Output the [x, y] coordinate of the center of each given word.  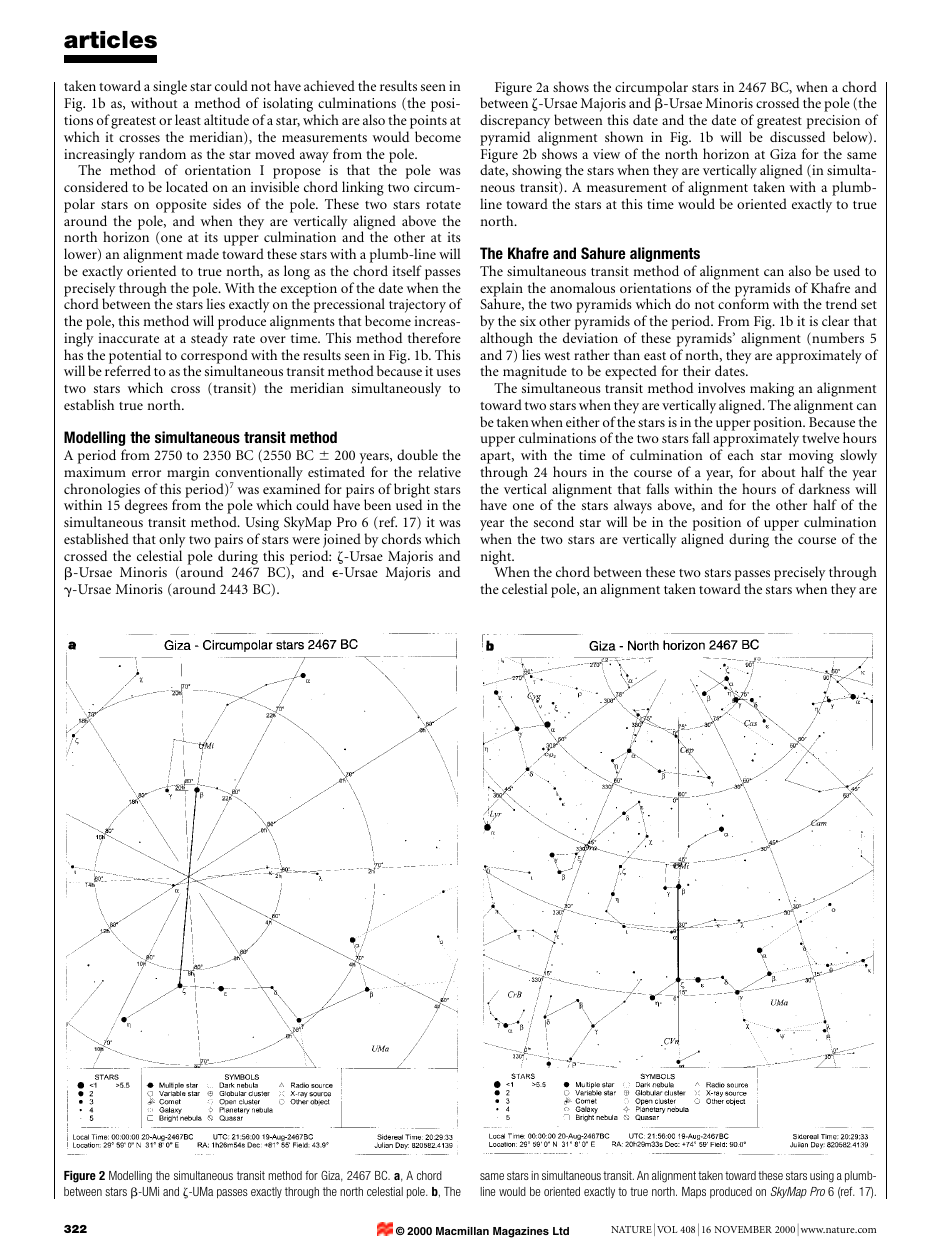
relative [439, 471]
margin [188, 474]
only [172, 540]
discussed [797, 136]
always [633, 508]
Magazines [521, 1232]
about [778, 471]
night [497, 558]
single [169, 89]
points [428, 122]
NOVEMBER [743, 1229]
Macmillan [462, 1231]
